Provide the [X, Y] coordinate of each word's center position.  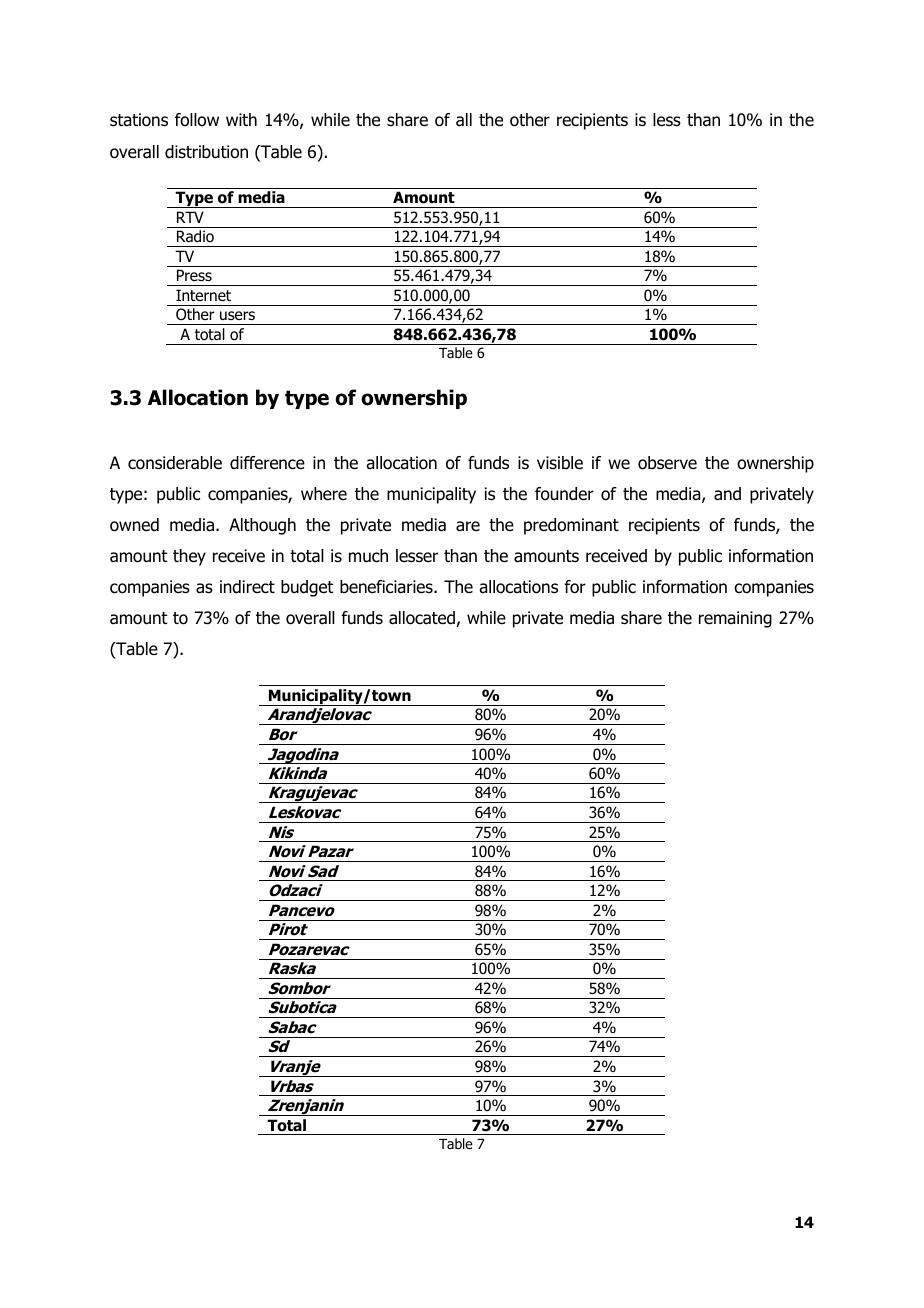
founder [564, 494]
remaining [735, 619]
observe [667, 463]
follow [197, 120]
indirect [247, 587]
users [237, 316]
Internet [203, 295]
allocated [423, 619]
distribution [206, 152]
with [241, 119]
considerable [175, 463]
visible [560, 463]
